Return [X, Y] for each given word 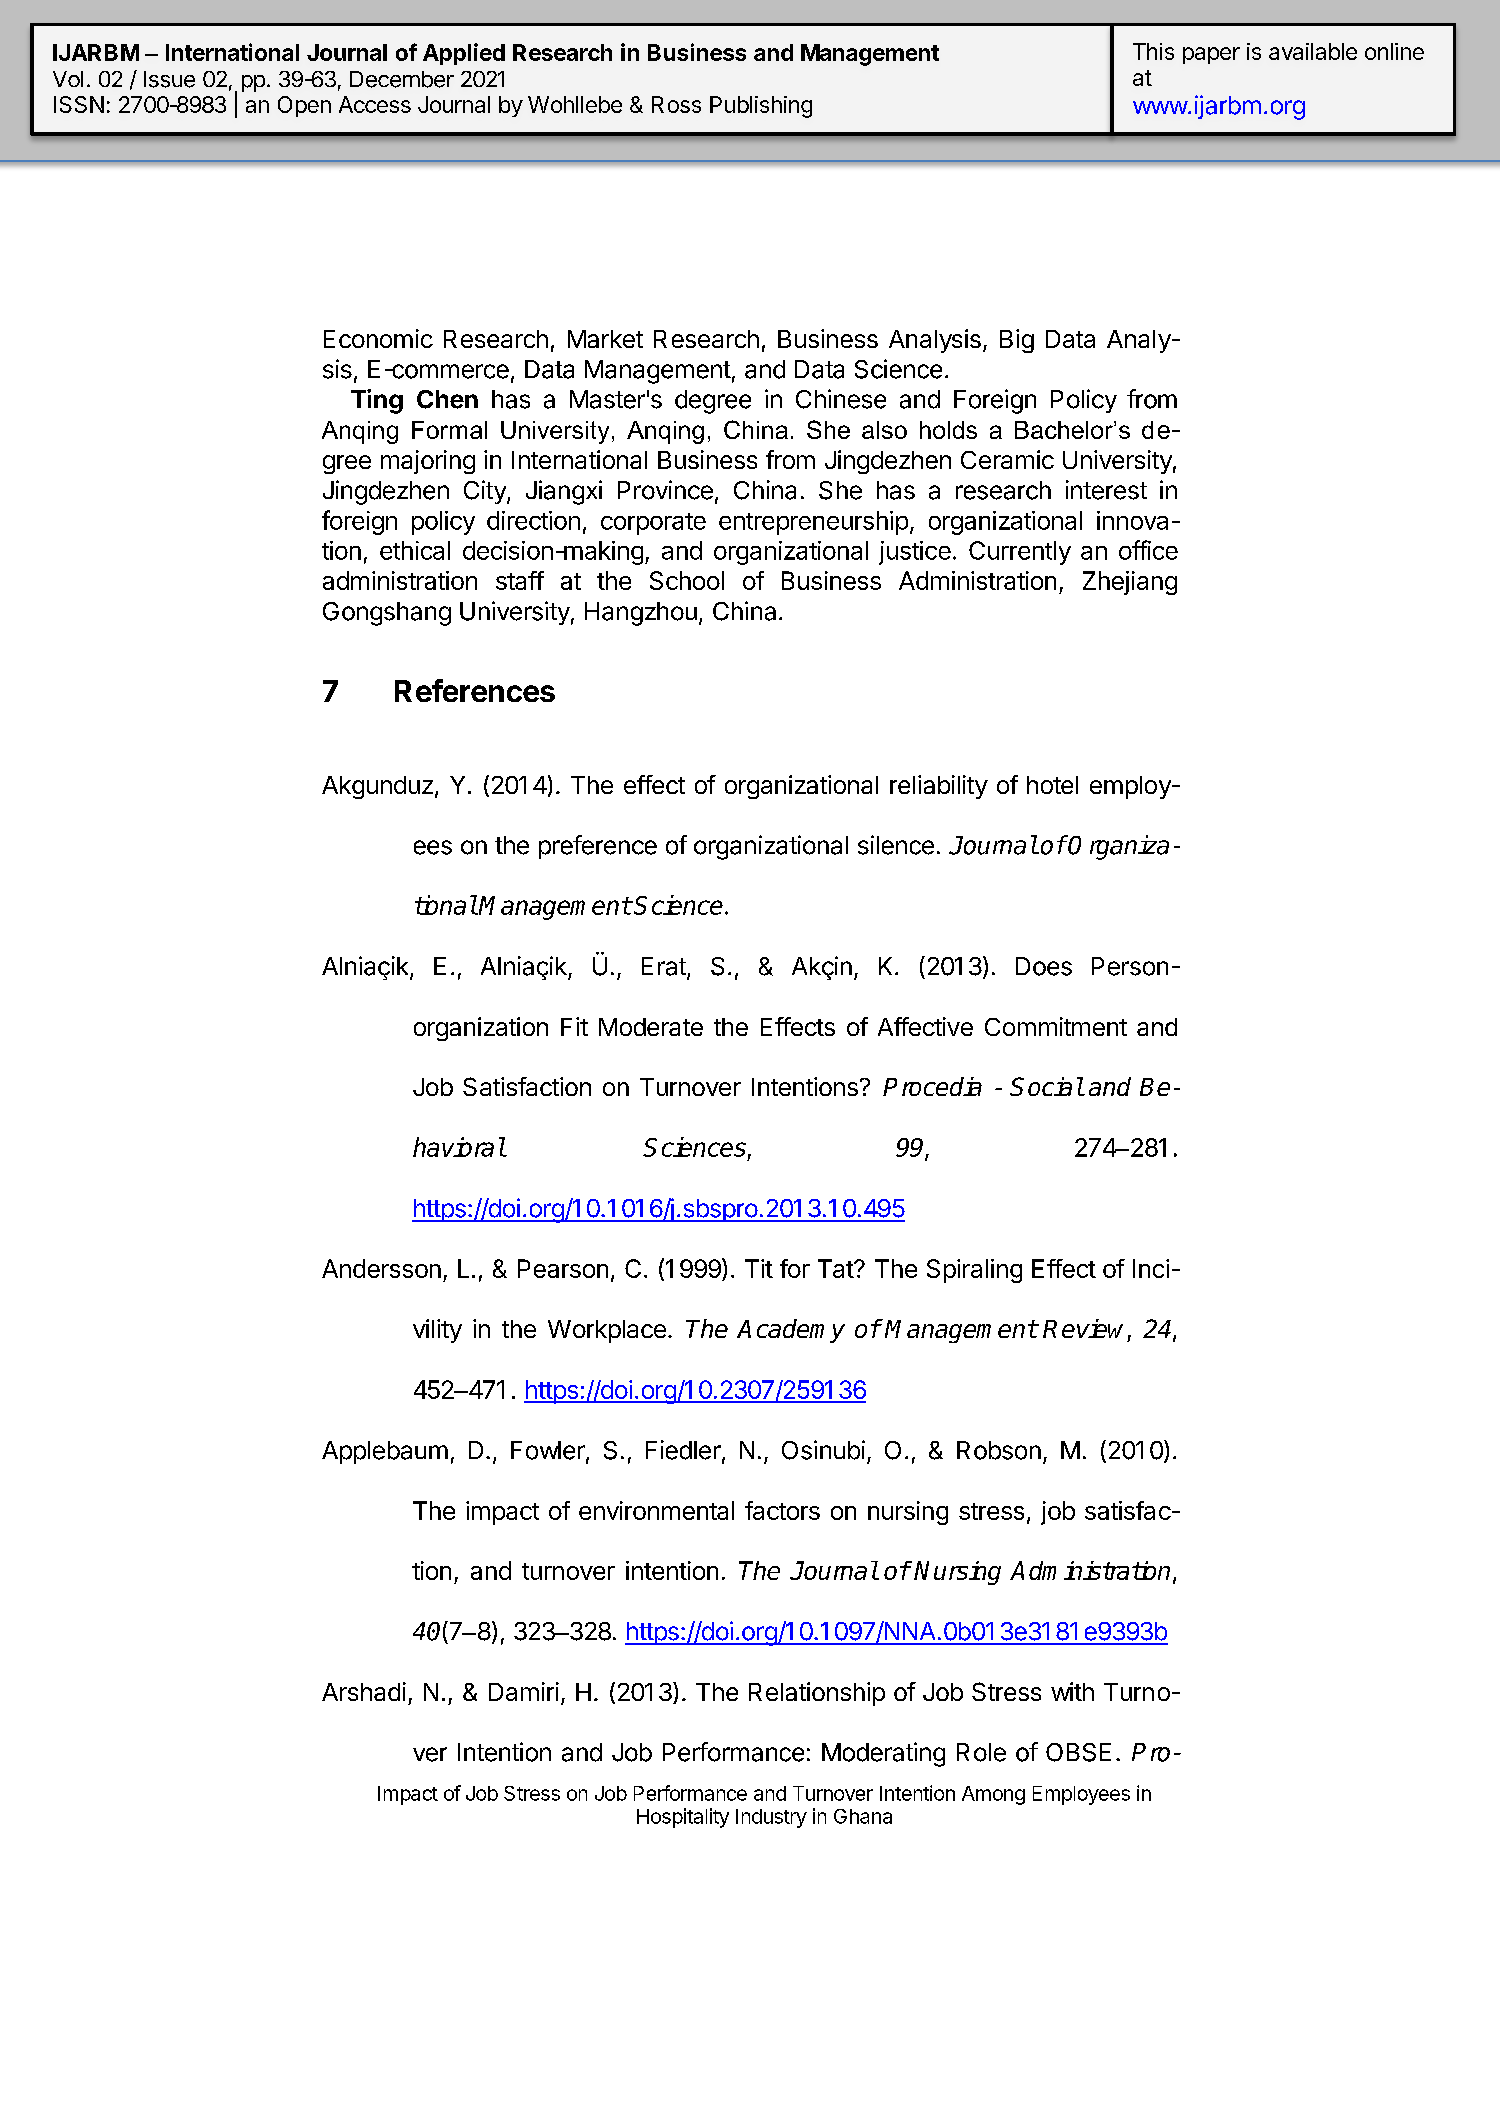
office [1148, 550]
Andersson [381, 1268]
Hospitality [683, 1818]
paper [1211, 55]
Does [1044, 966]
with [1072, 1691]
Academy [791, 1331]
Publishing [761, 107]
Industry [771, 1818]
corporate [653, 524]
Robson [999, 1450]
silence [896, 845]
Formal [449, 430]
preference [598, 847]
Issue [169, 79]
